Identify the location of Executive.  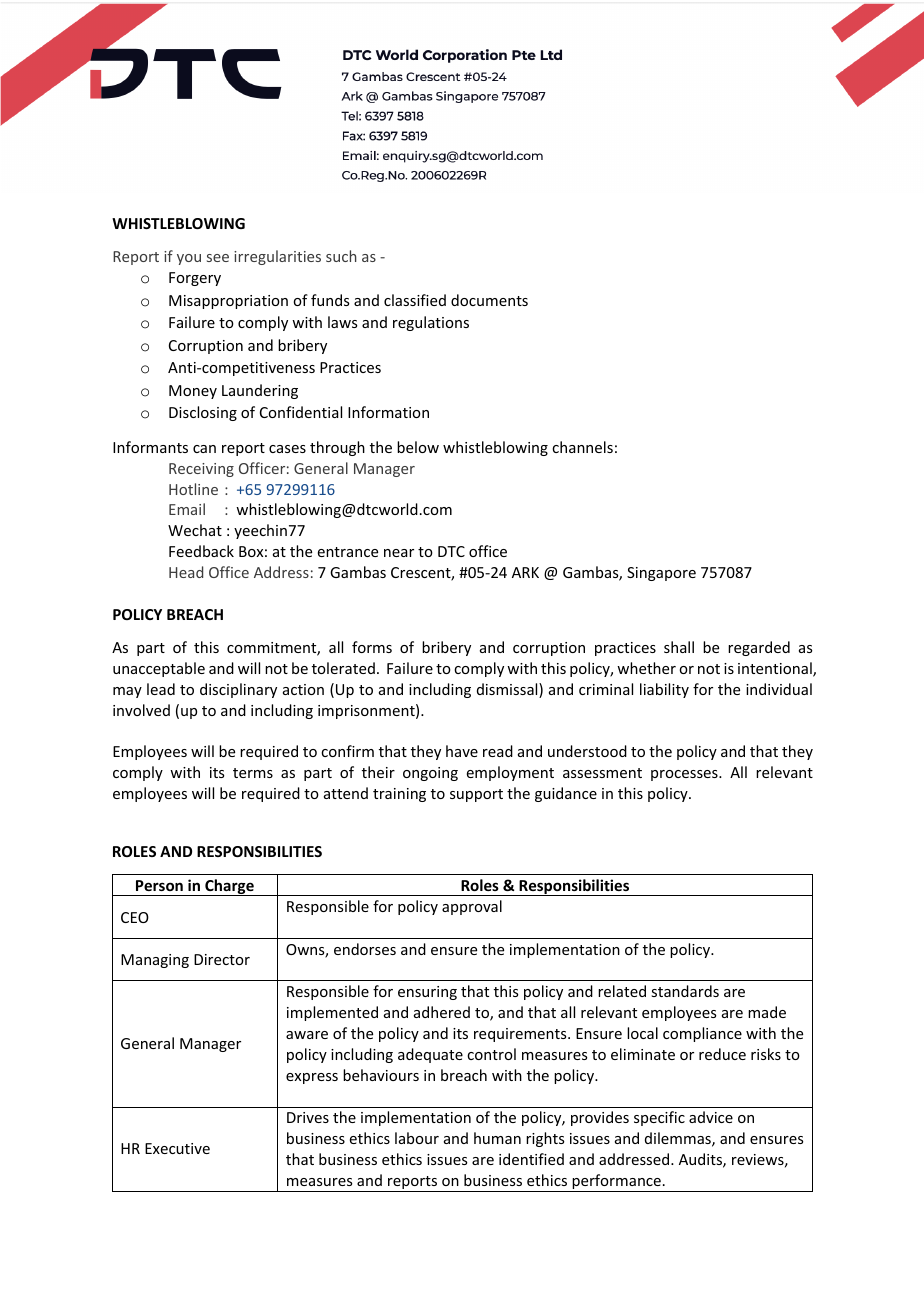
(177, 1148).
